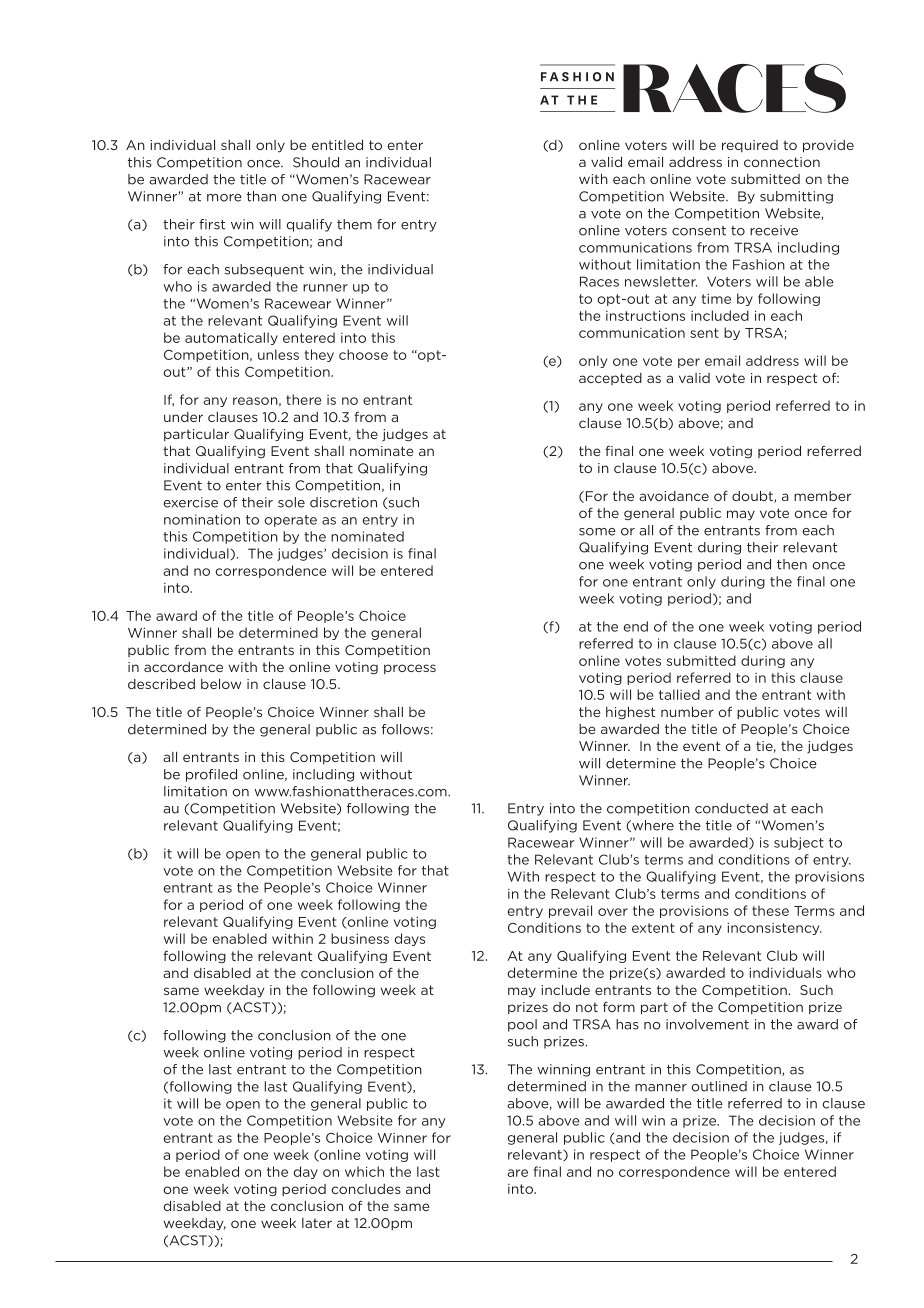  Describe the element at coordinates (610, 379) in the screenshot. I see `accepted` at that location.
